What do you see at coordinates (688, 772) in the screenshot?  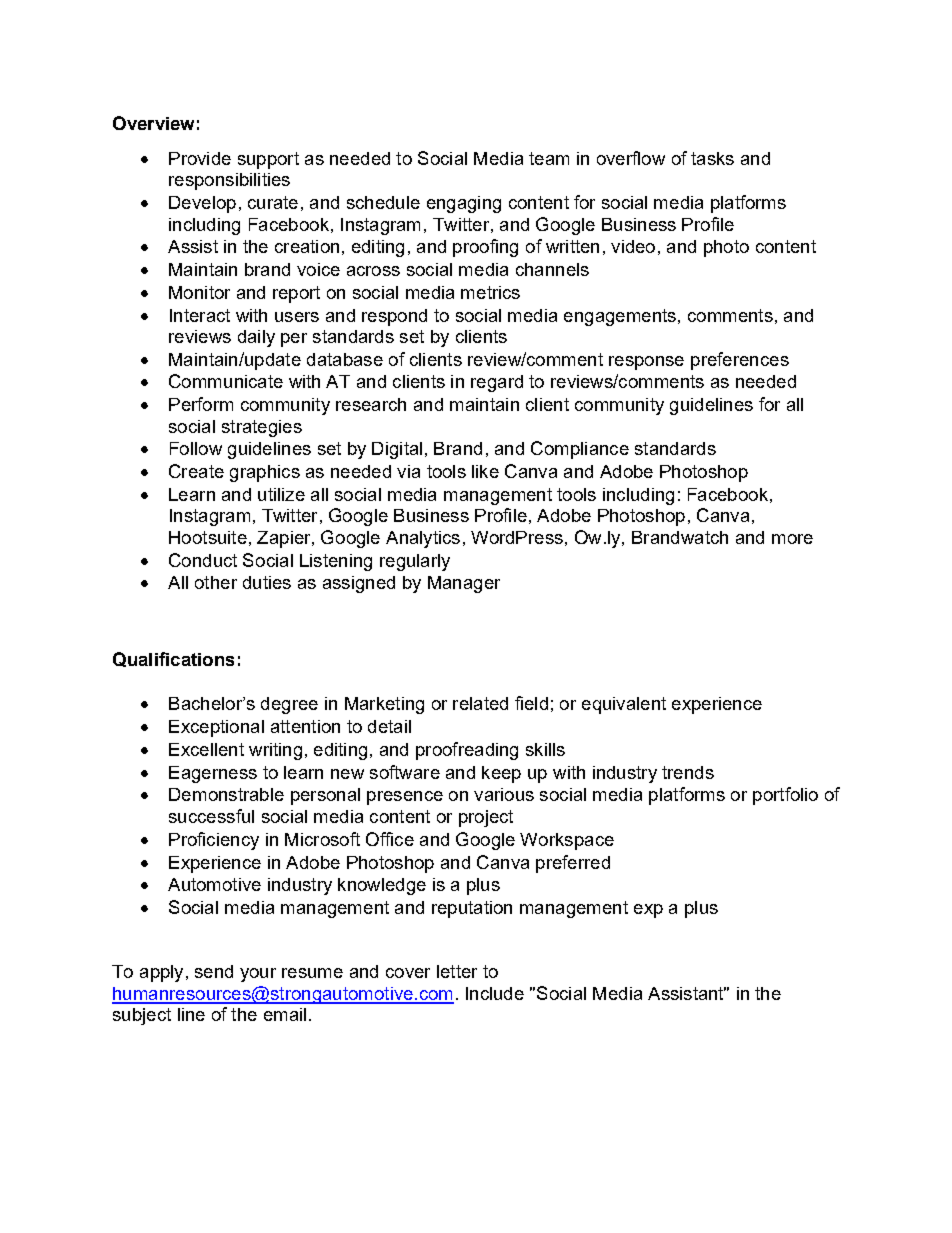 I see `trends` at bounding box center [688, 772].
